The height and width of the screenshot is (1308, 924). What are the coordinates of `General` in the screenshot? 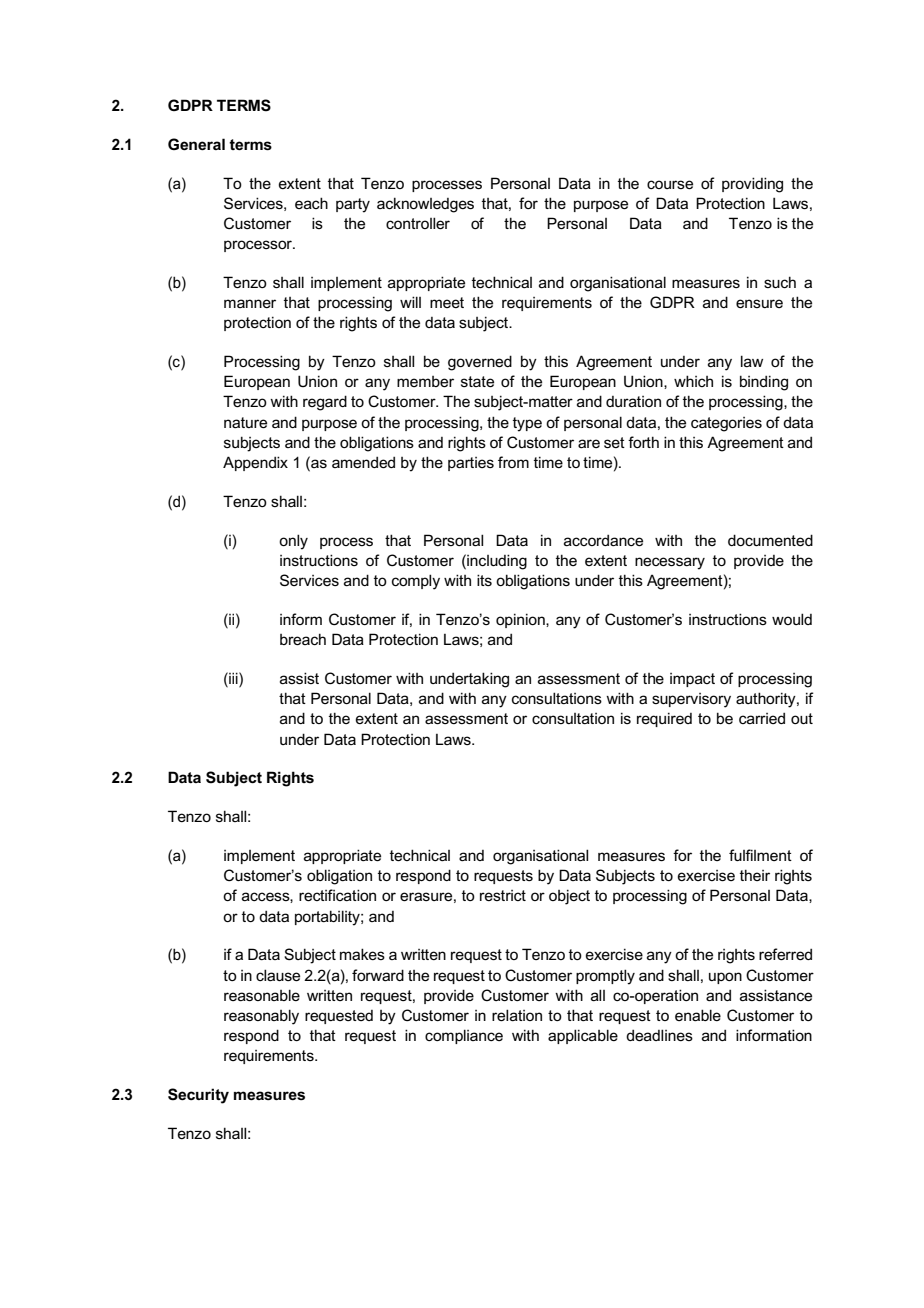 It's located at (196, 144).
